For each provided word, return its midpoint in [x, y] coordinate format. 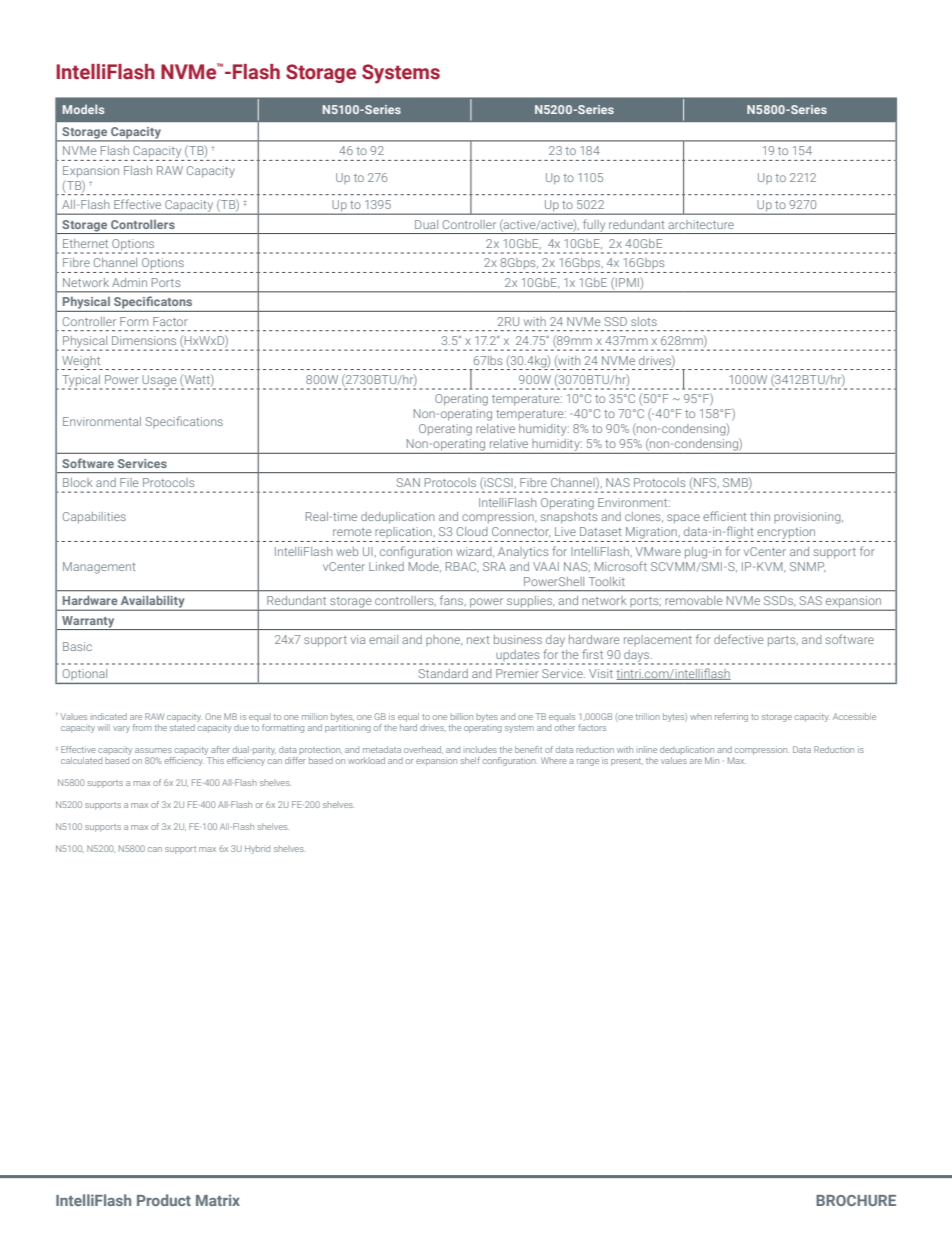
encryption [786, 534]
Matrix [218, 1200]
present [627, 762]
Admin [129, 282]
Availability [152, 602]
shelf [470, 760]
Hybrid [257, 849]
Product [164, 1200]
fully [594, 226]
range [588, 762]
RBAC [462, 567]
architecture [701, 224]
